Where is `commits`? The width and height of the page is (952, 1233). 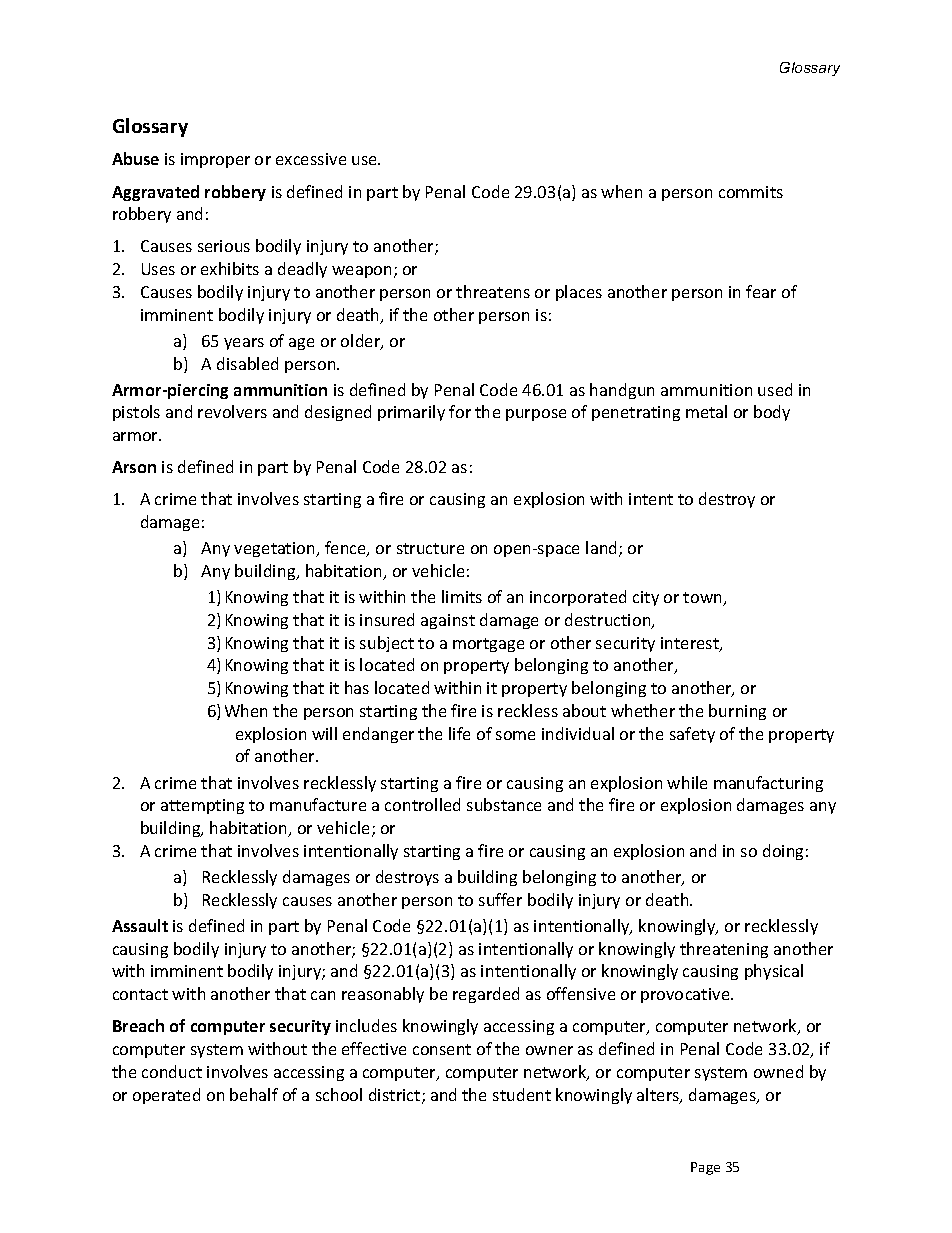 commits is located at coordinates (751, 192).
